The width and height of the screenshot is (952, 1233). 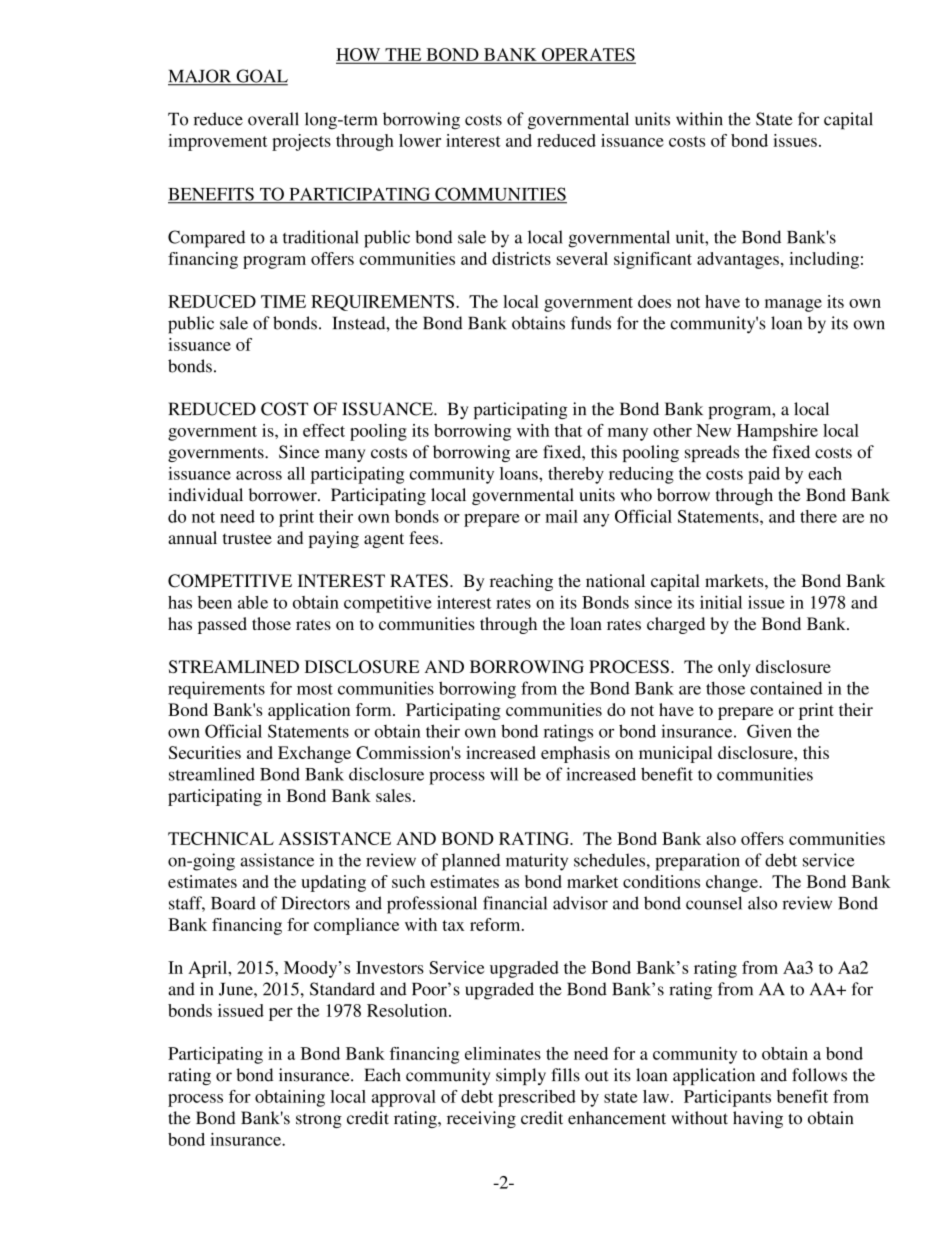 What do you see at coordinates (504, 774) in the screenshot?
I see `will` at bounding box center [504, 774].
